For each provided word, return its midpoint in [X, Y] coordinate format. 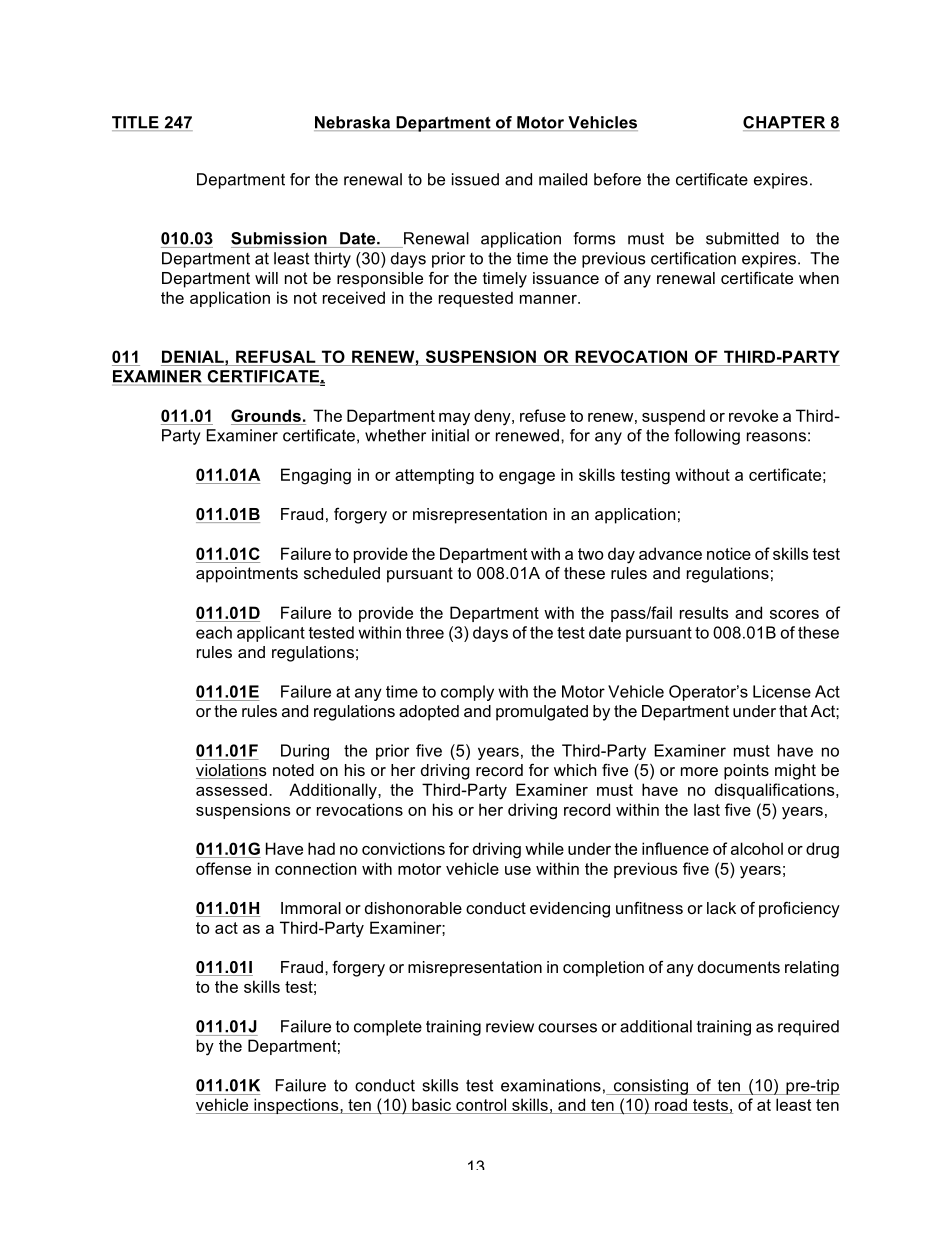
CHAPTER [785, 123]
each [214, 632]
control [481, 1104]
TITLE [136, 123]
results [704, 612]
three [425, 632]
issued [475, 179]
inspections [296, 1106]
